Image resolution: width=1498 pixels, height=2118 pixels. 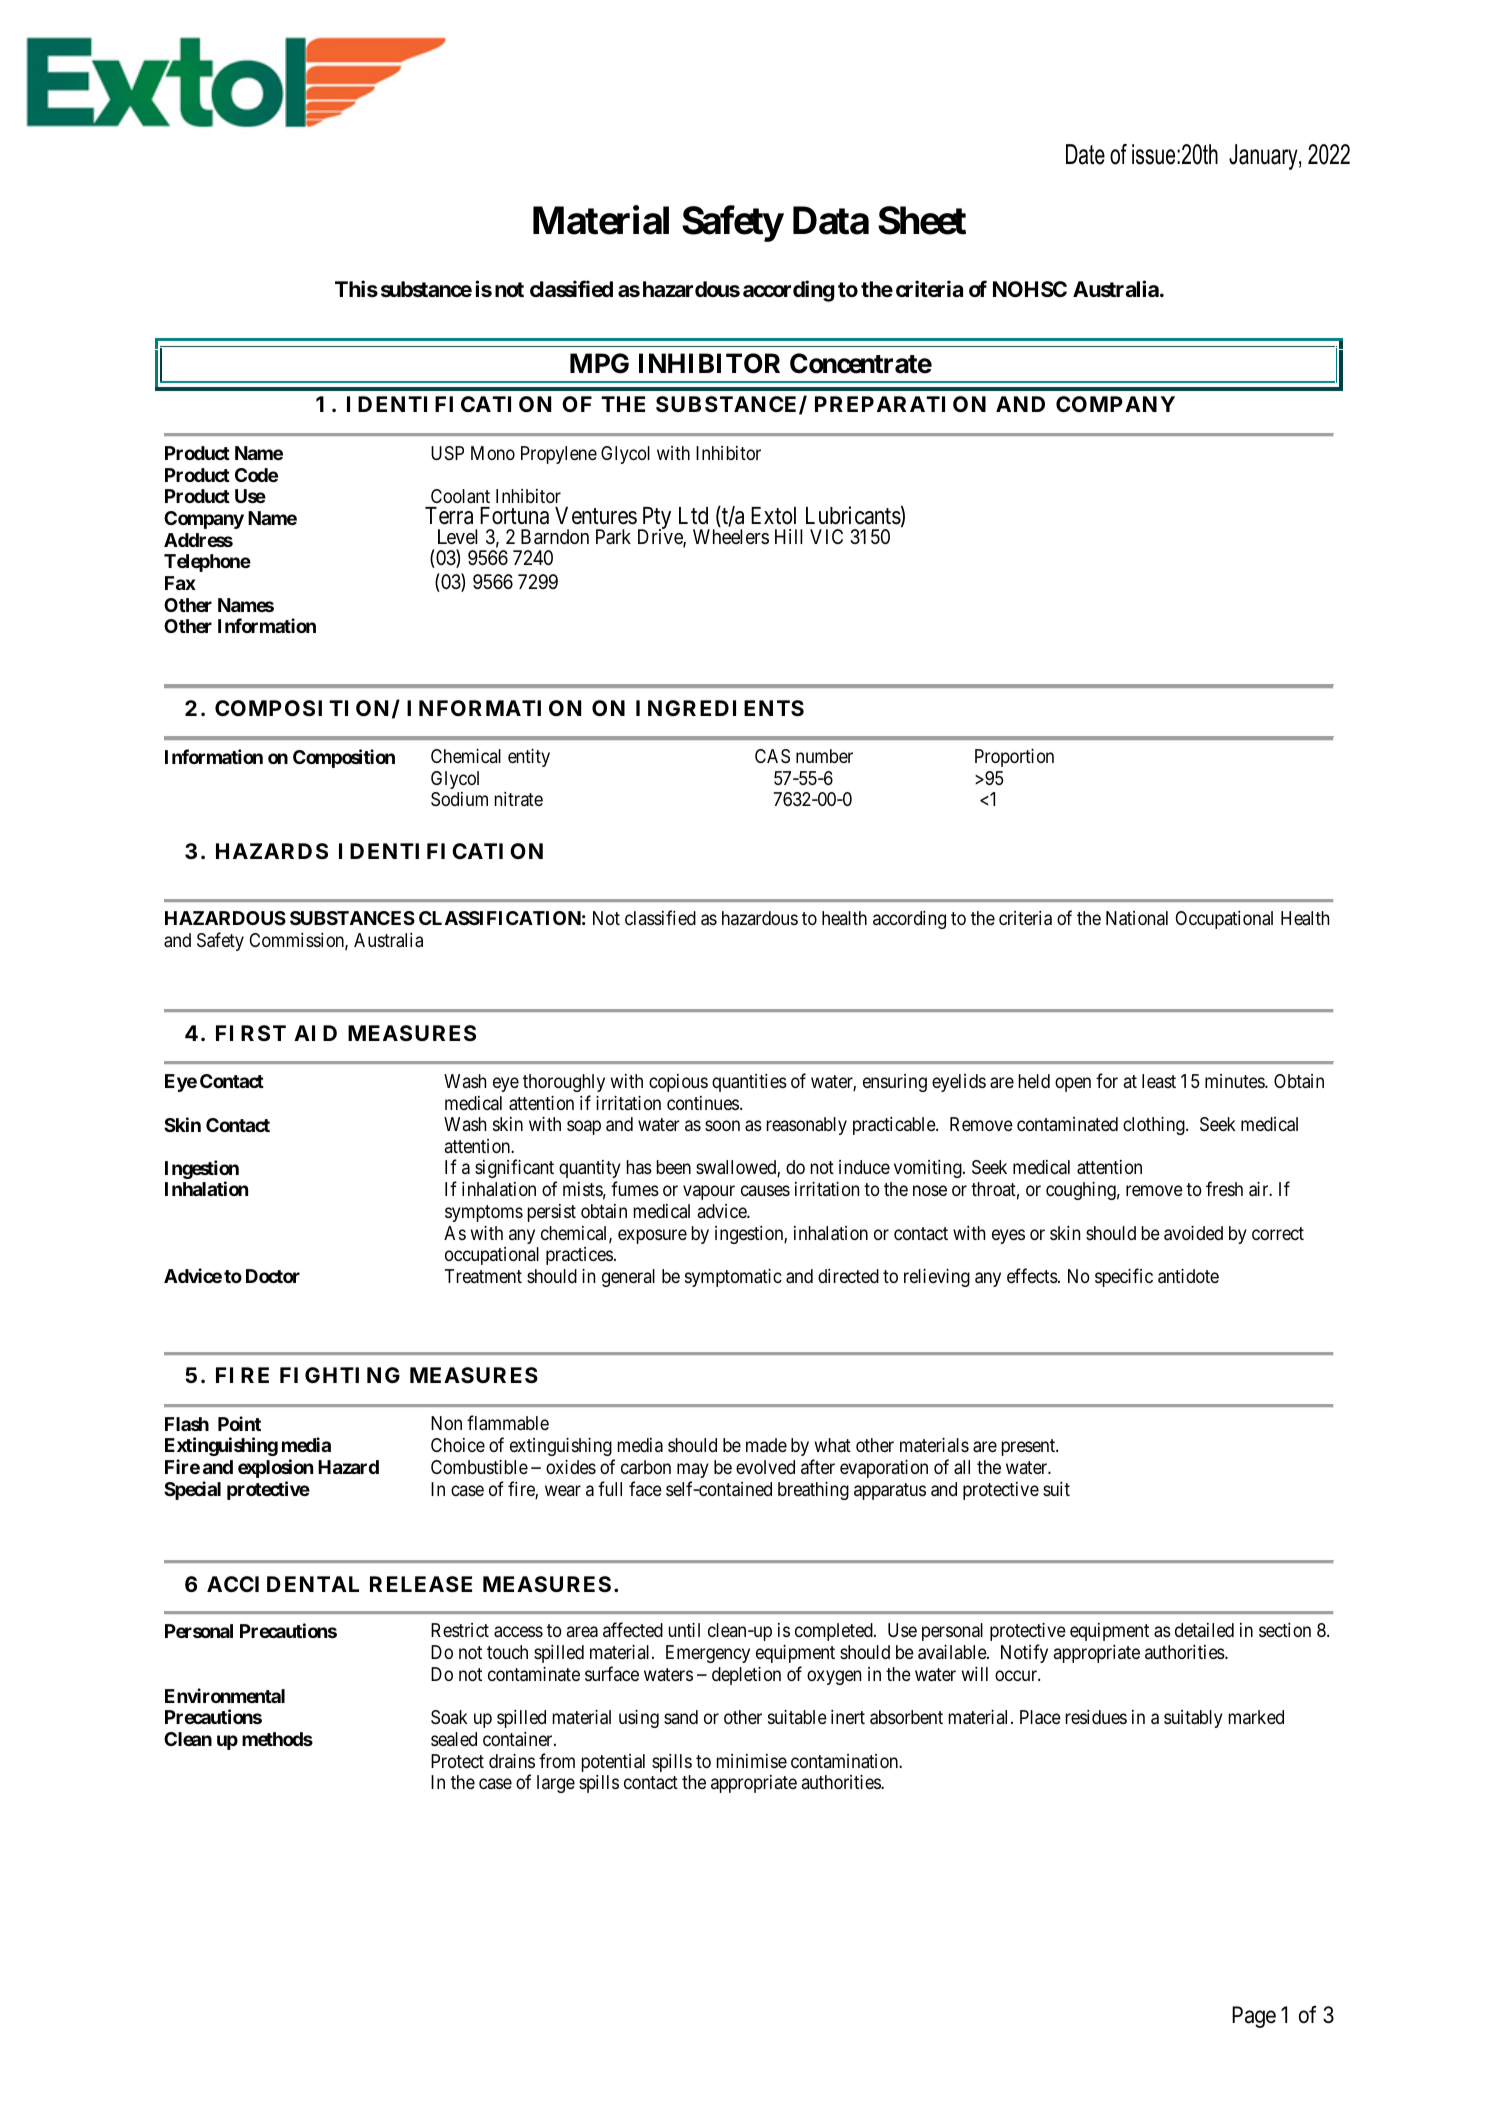 I want to click on Page, so click(x=1254, y=2017).
